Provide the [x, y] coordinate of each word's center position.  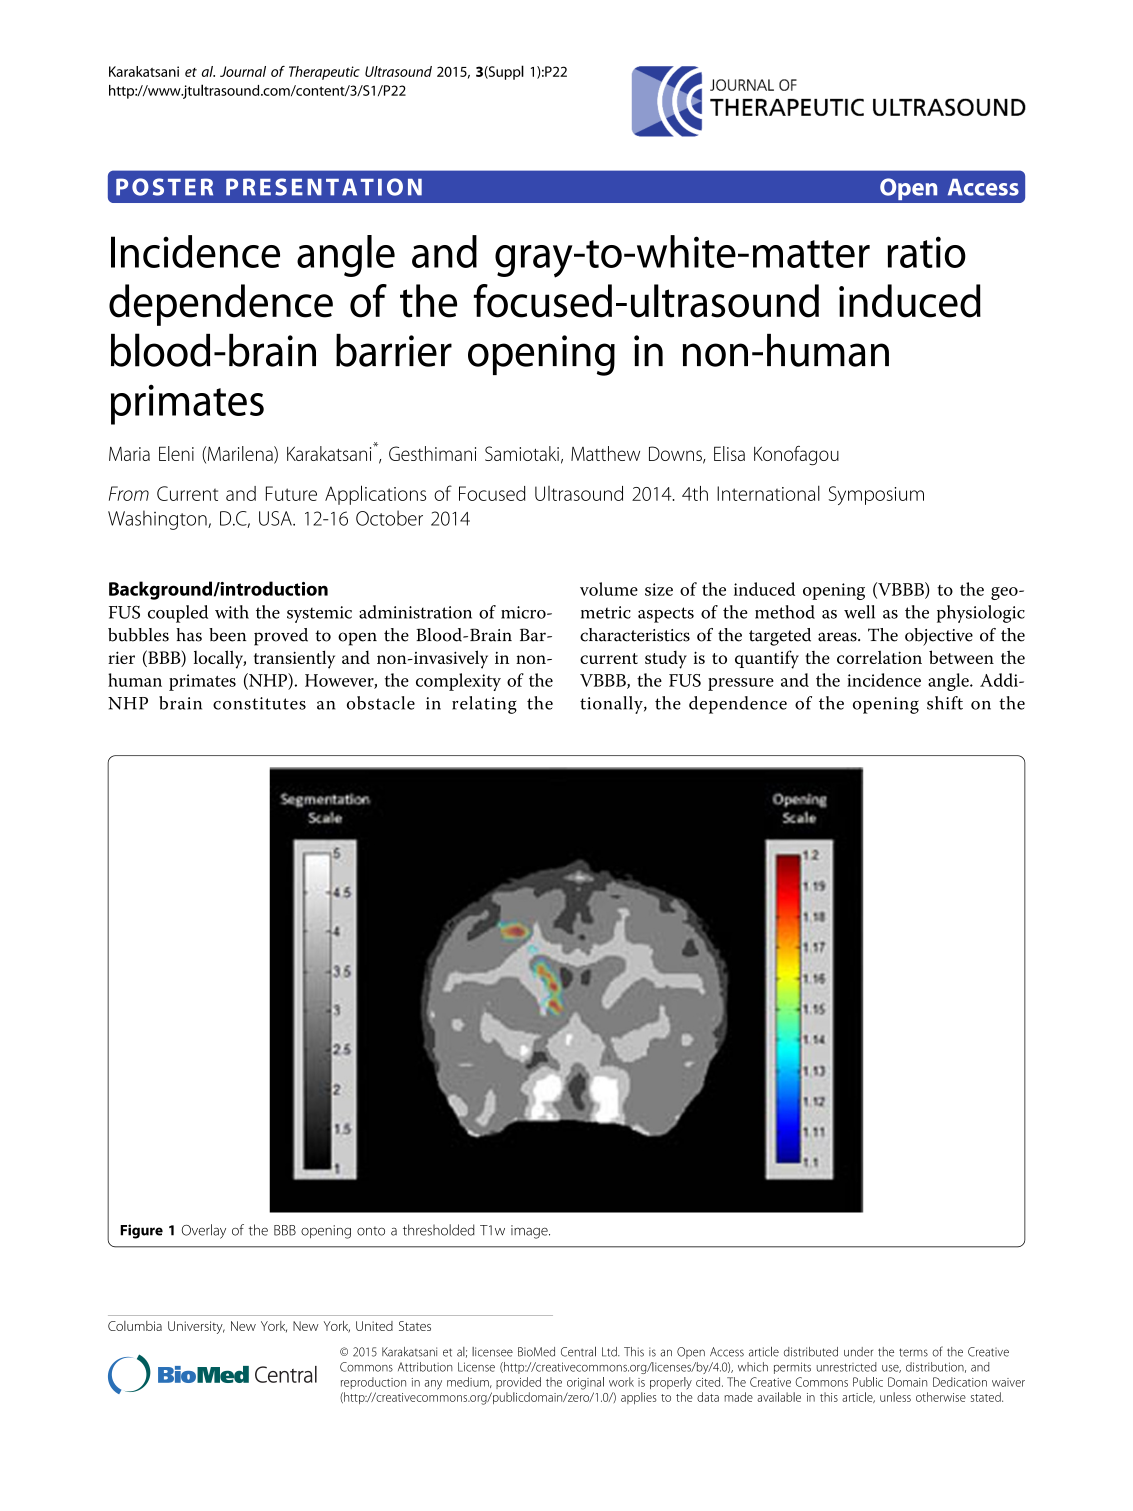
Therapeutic [324, 73]
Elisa [729, 453]
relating [484, 705]
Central [578, 1352]
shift [945, 703]
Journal [243, 71]
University [196, 1327]
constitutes [259, 703]
